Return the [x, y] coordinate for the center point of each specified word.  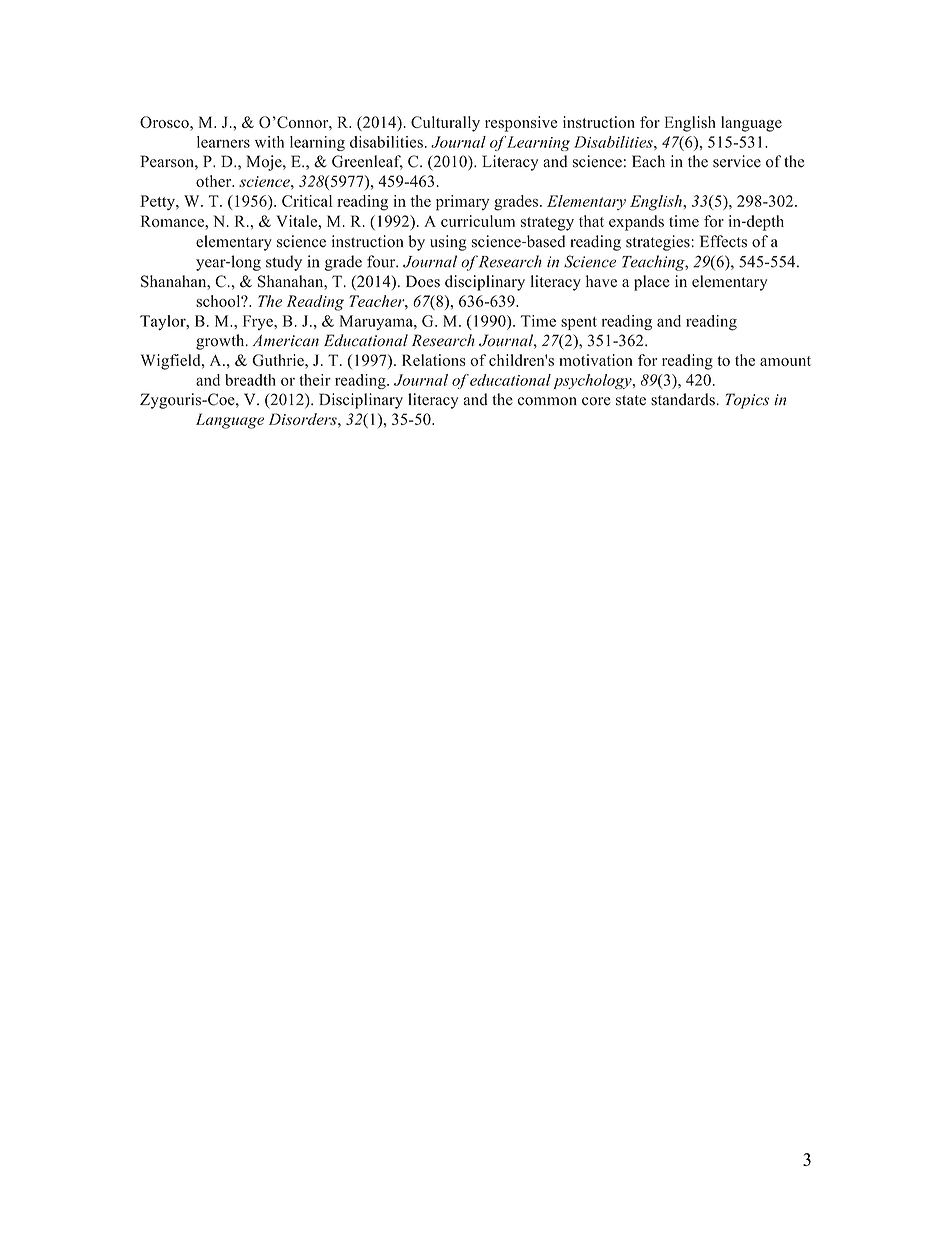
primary [463, 203]
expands [636, 223]
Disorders [304, 419]
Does [423, 281]
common [547, 401]
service [737, 161]
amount [785, 361]
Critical [307, 201]
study [284, 263]
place [652, 283]
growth [221, 342]
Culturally [445, 124]
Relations [434, 360]
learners [223, 142]
